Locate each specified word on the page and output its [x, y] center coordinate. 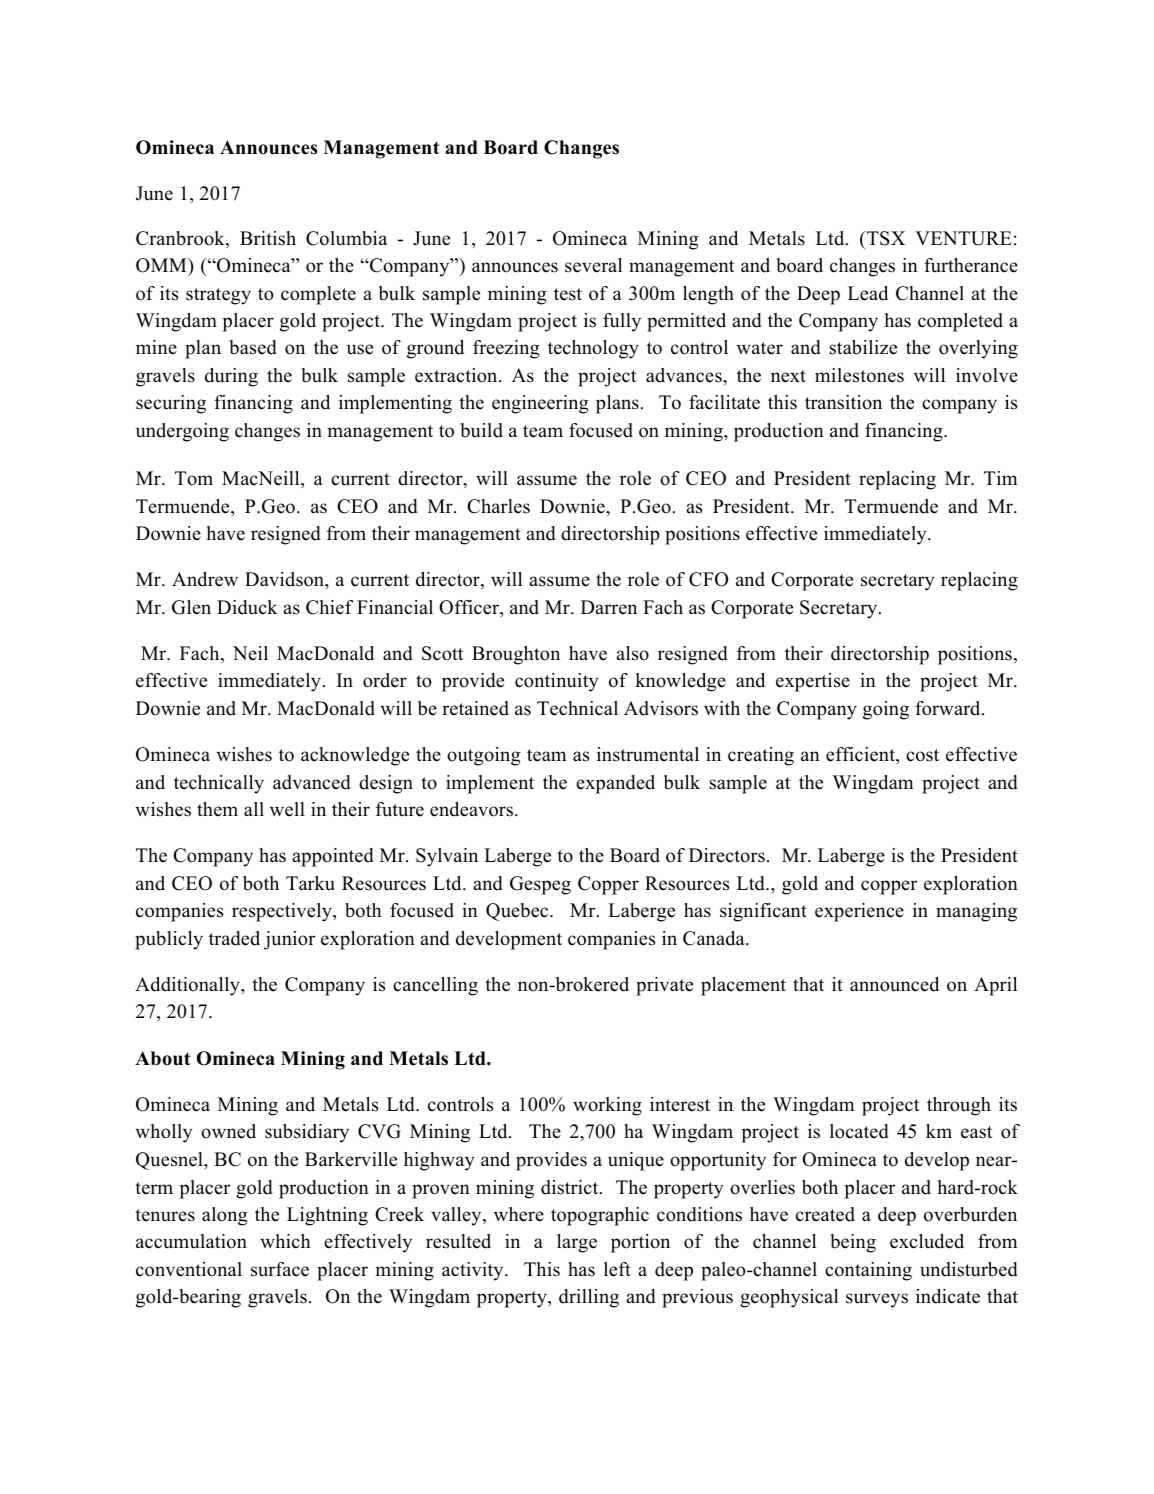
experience [859, 912]
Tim [1000, 478]
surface [280, 1269]
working [607, 1106]
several [593, 265]
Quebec [518, 912]
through [959, 1106]
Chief [330, 607]
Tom [194, 478]
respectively [283, 912]
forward [949, 708]
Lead [868, 293]
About [163, 1058]
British [268, 238]
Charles [498, 506]
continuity [557, 682]
